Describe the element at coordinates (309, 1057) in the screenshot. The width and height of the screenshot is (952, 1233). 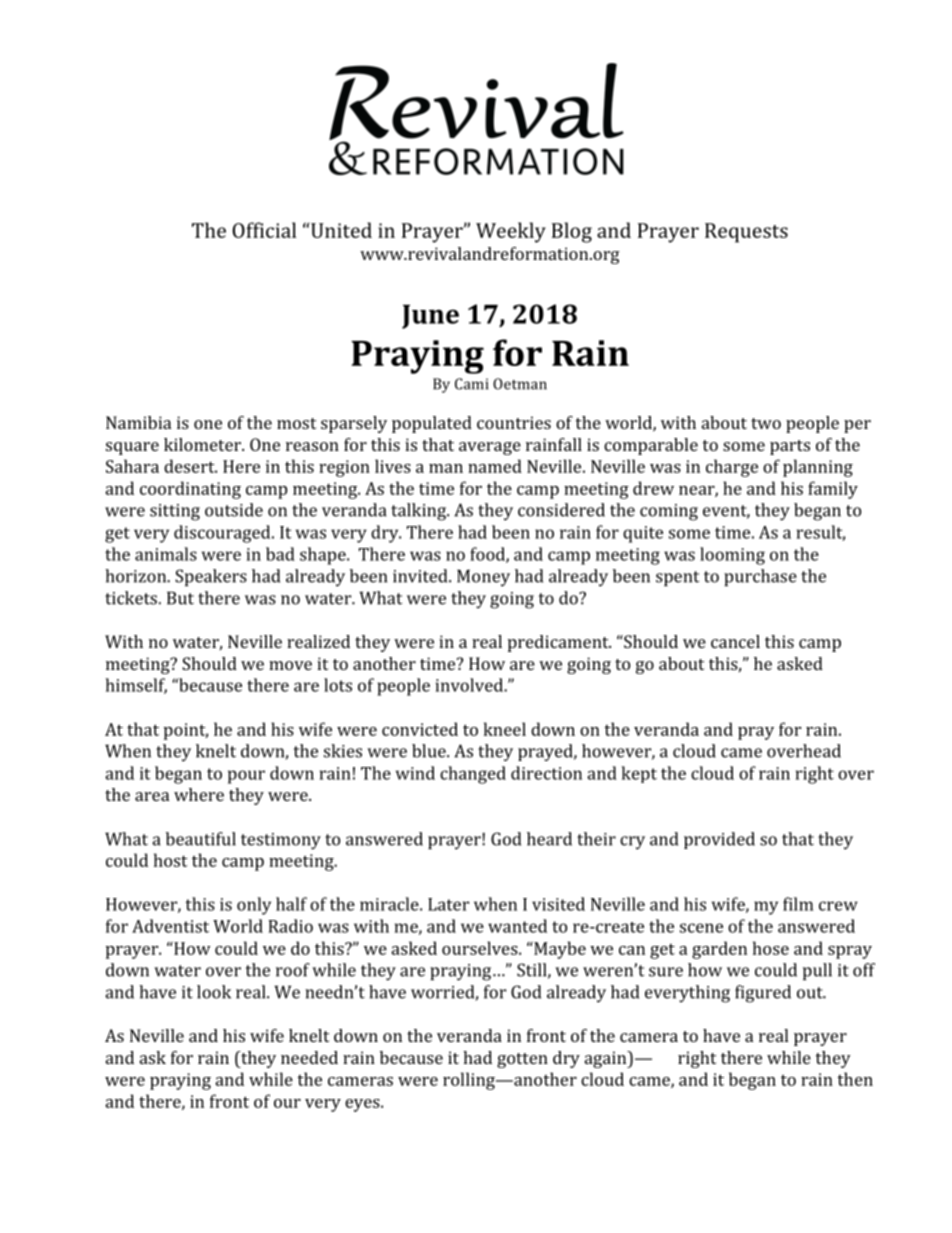
I see `needed` at that location.
